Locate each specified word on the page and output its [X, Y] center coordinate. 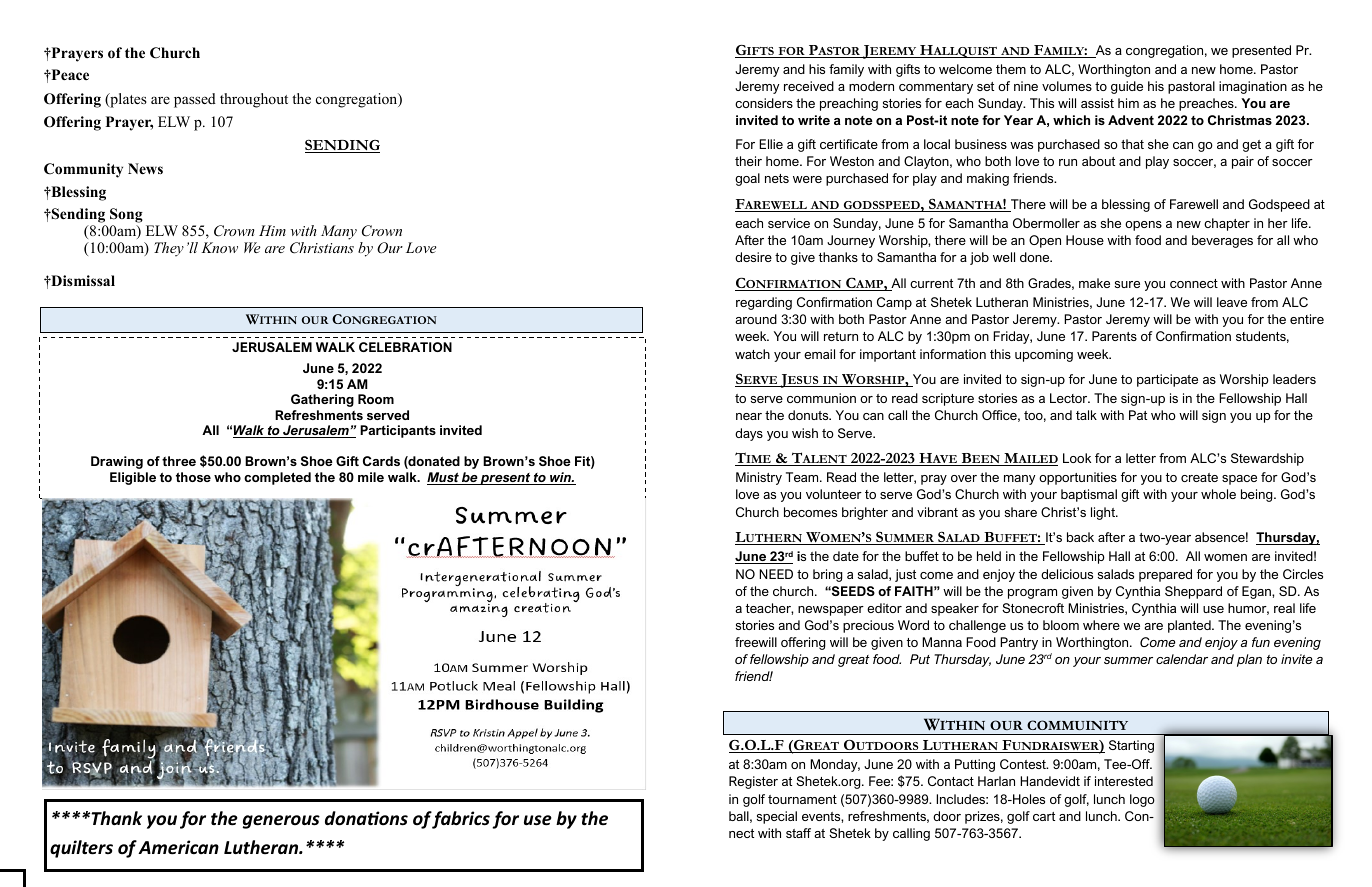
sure [1127, 284]
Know [219, 247]
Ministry [759, 478]
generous [281, 822]
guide [1127, 87]
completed [277, 478]
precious [868, 626]
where [1101, 625]
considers [764, 103]
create [1199, 477]
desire [753, 257]
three [179, 461]
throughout [254, 100]
